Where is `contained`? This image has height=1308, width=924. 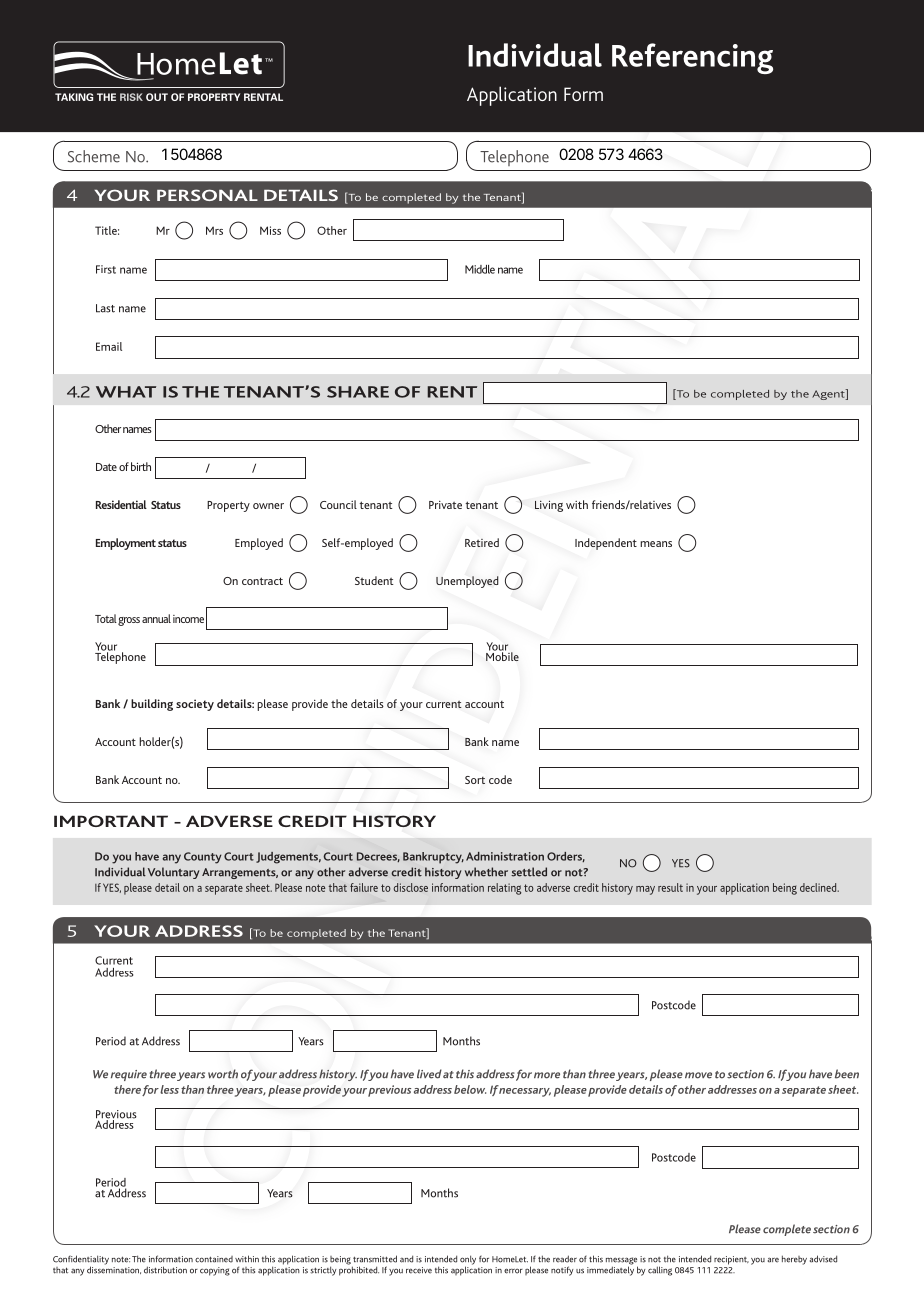
contained is located at coordinates (214, 1259).
